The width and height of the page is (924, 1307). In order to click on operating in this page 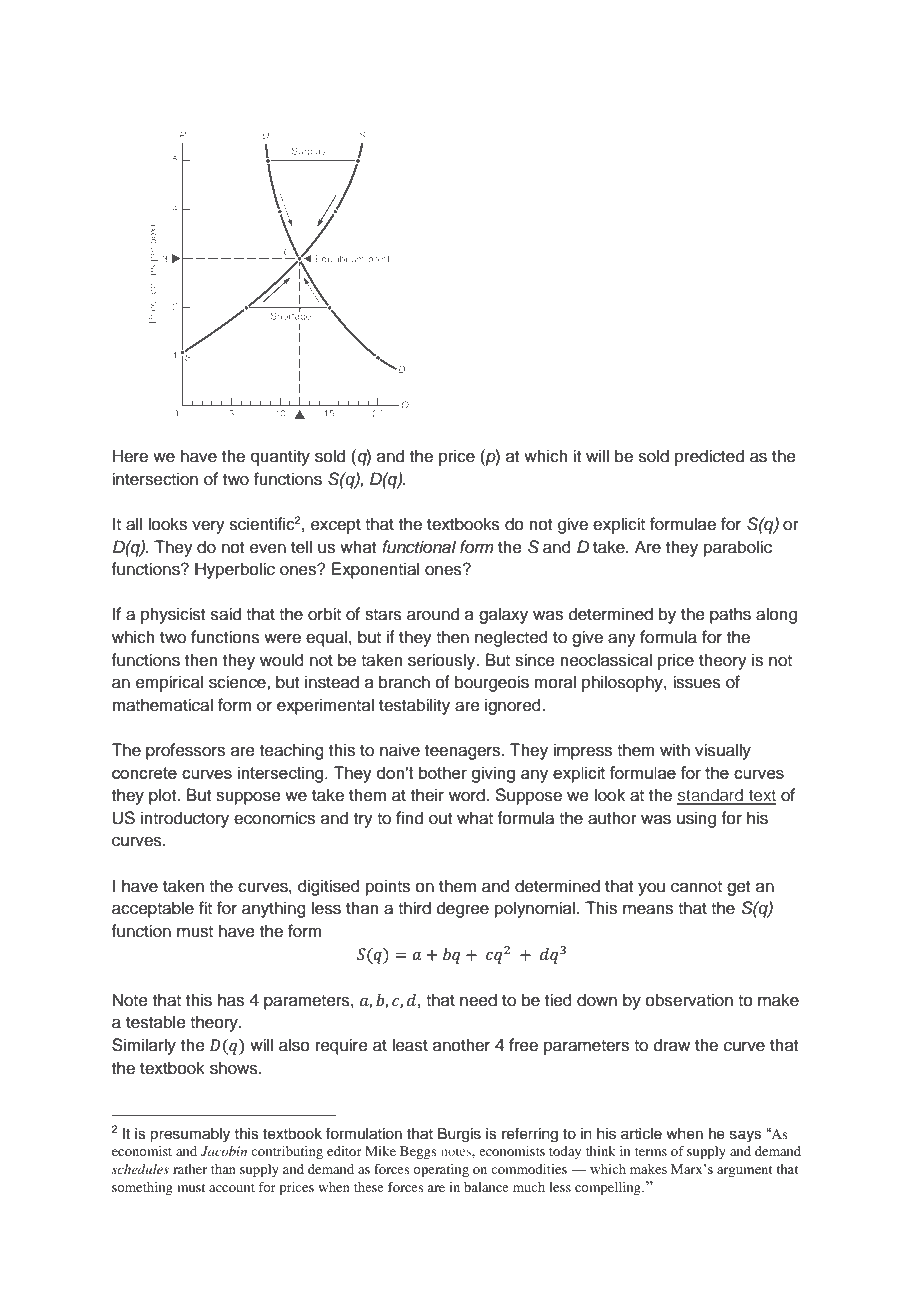, I will do `click(441, 1170)`.
